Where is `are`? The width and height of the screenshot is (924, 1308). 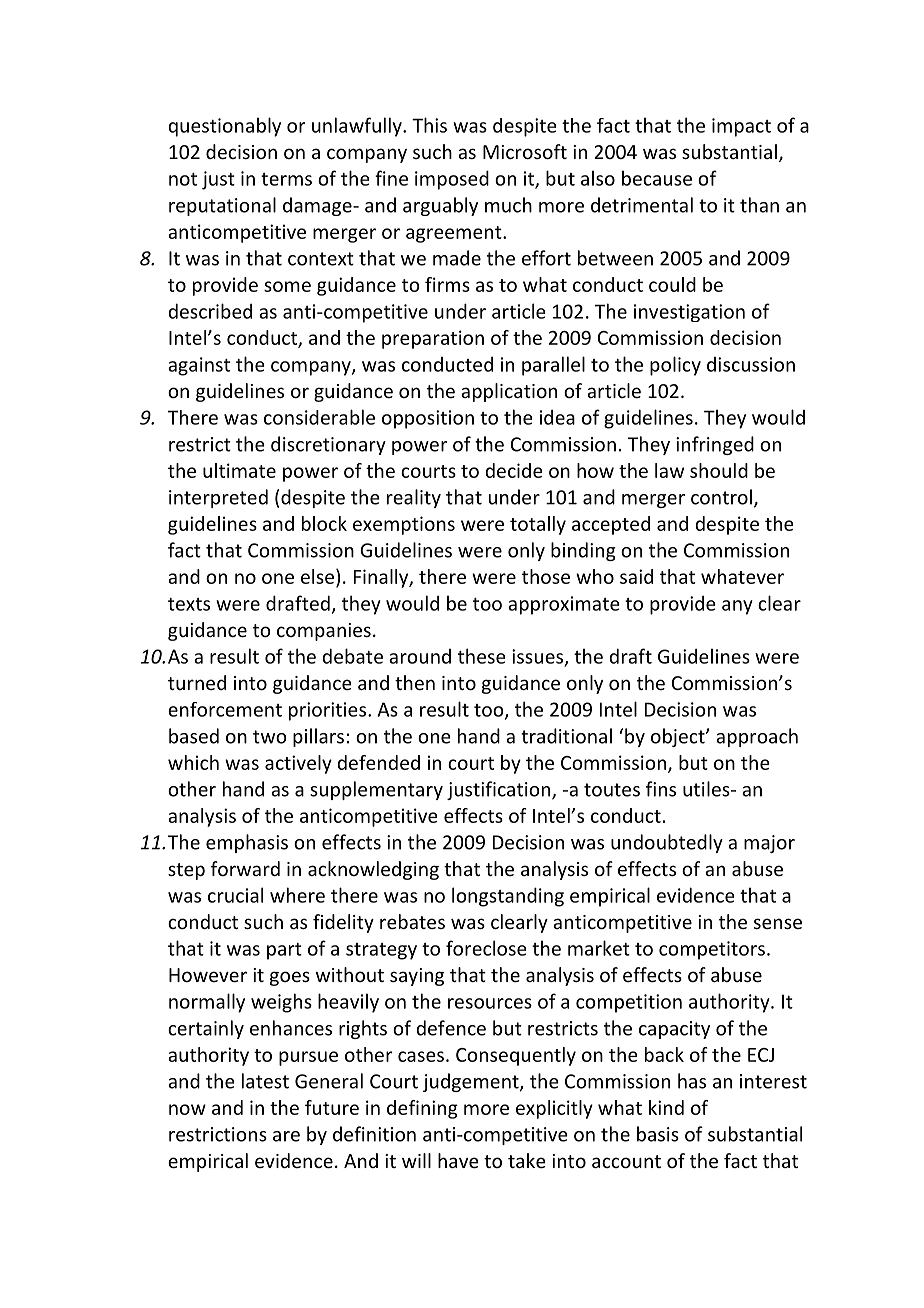
are is located at coordinates (286, 1136).
